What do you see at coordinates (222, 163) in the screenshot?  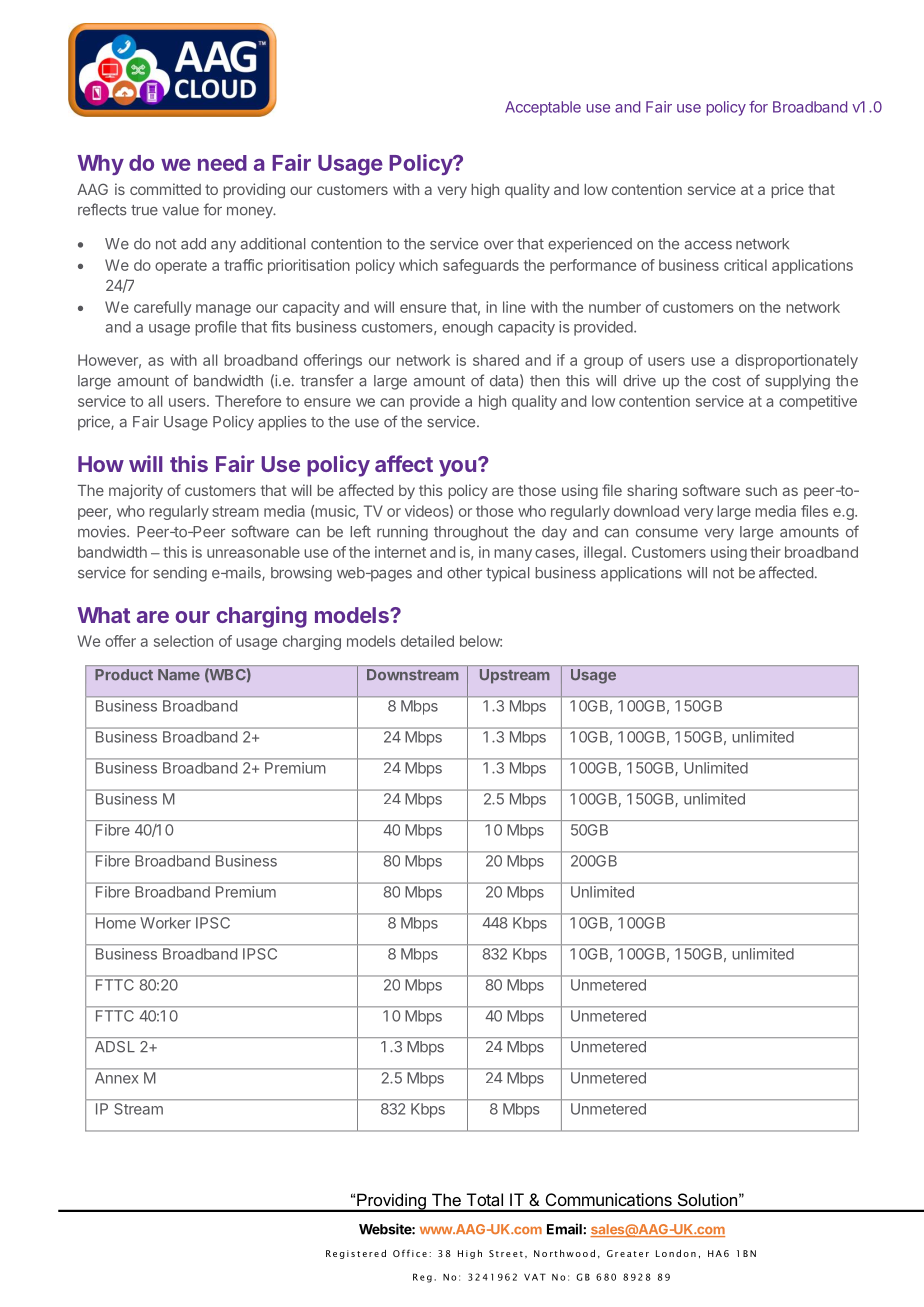 I see `need` at bounding box center [222, 163].
